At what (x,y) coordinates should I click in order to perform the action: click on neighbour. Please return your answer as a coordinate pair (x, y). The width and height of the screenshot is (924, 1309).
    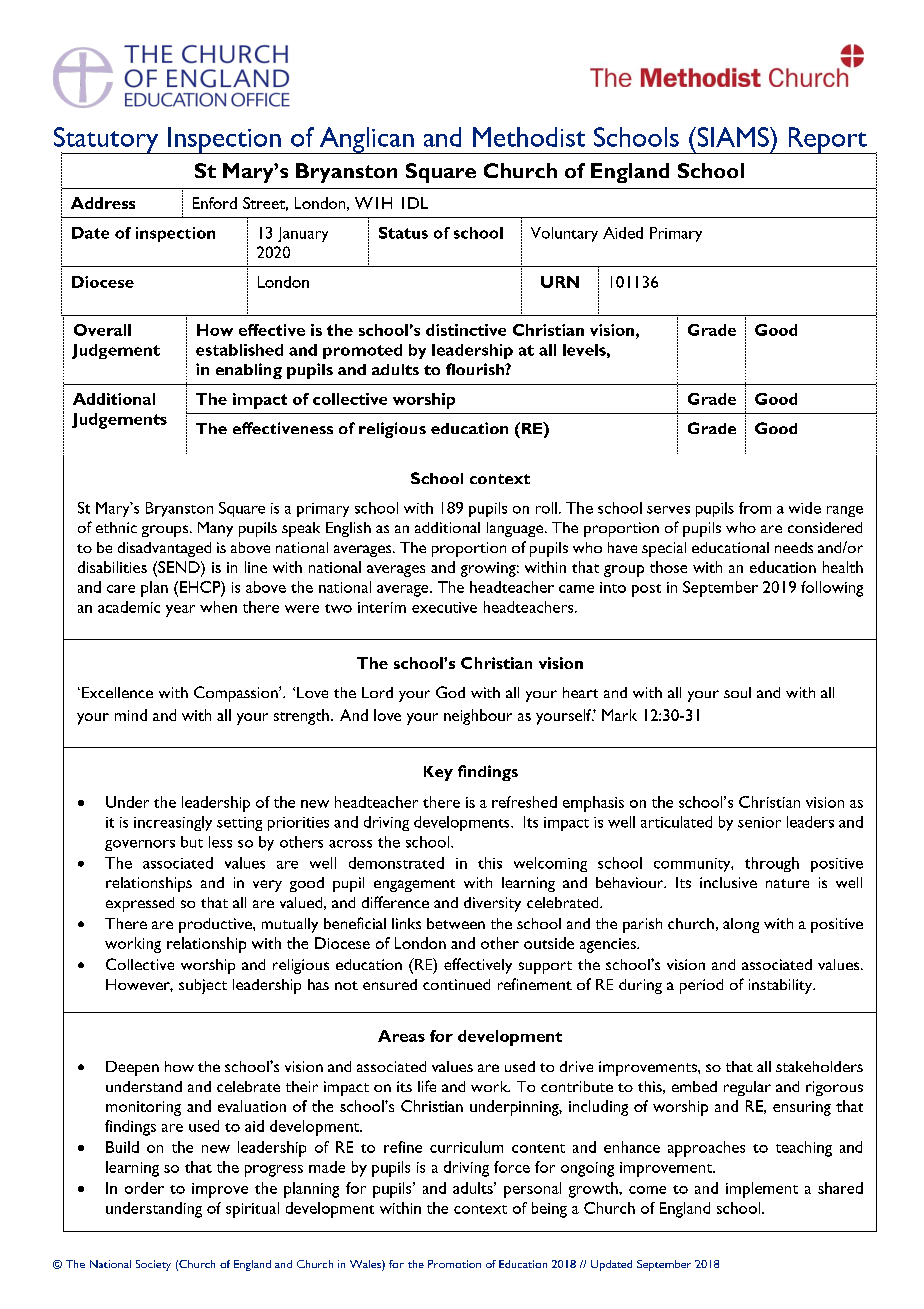
    Looking at the image, I should click on (478, 717).
